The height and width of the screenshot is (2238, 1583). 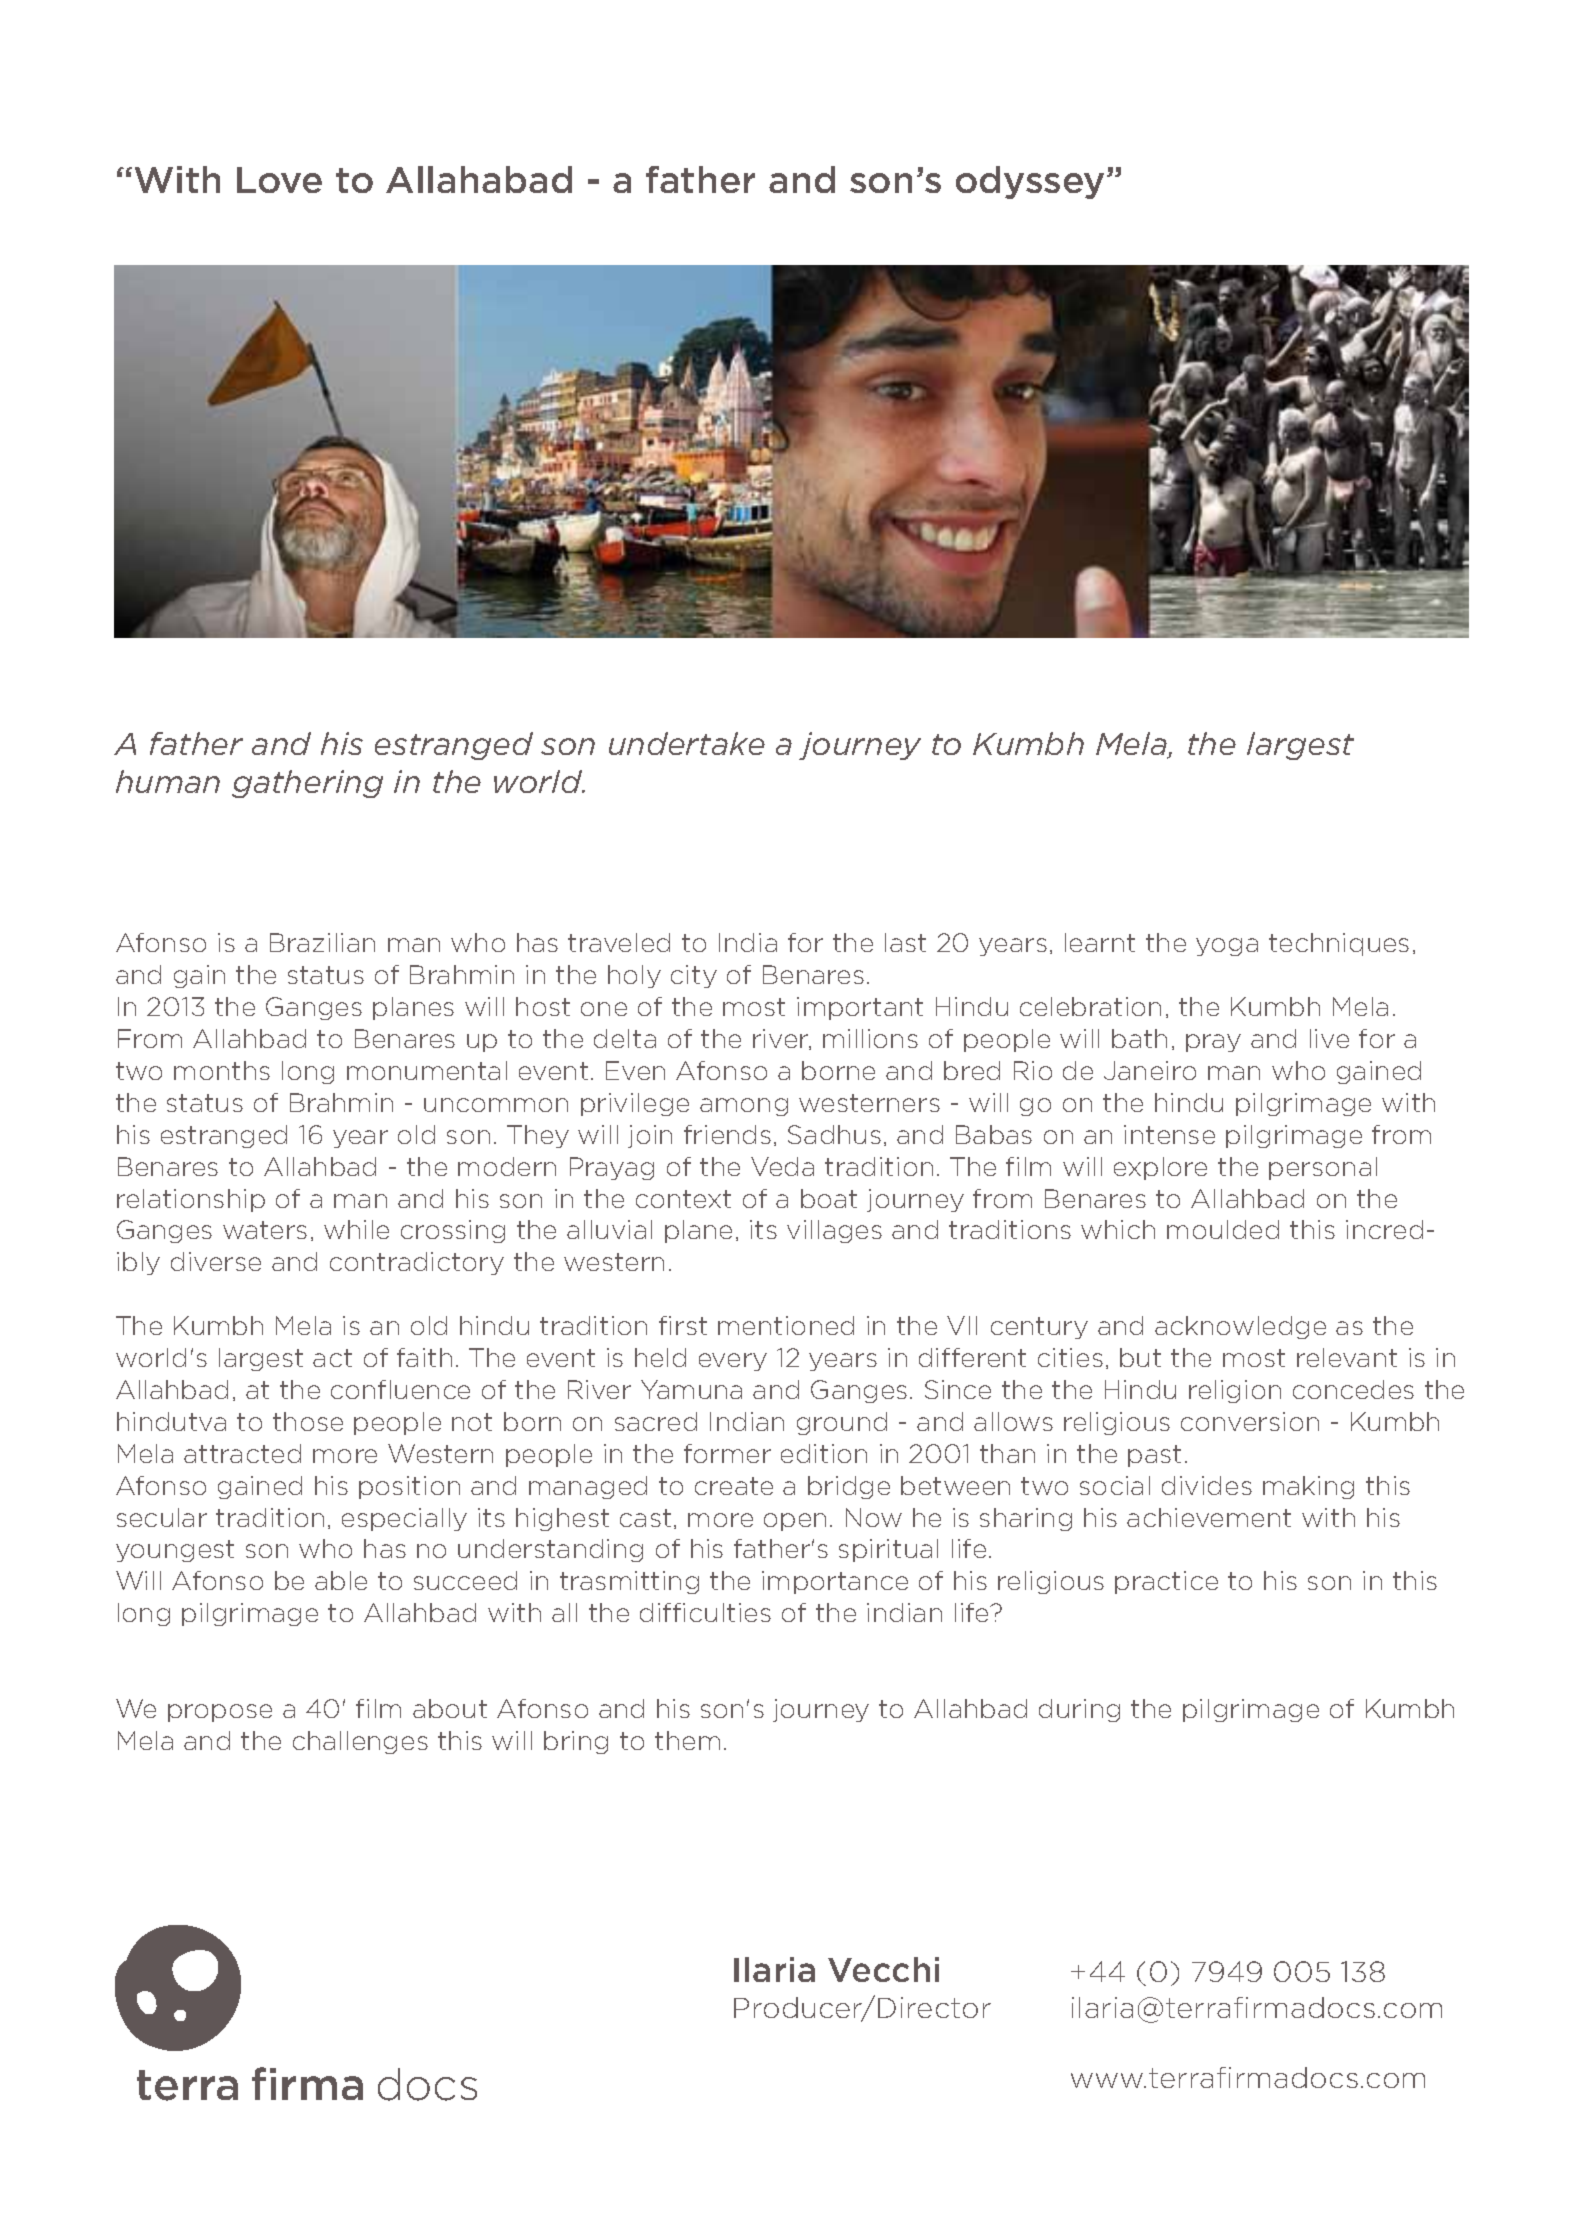 What do you see at coordinates (1240, 1327) in the screenshot?
I see `acknowledge` at bounding box center [1240, 1327].
